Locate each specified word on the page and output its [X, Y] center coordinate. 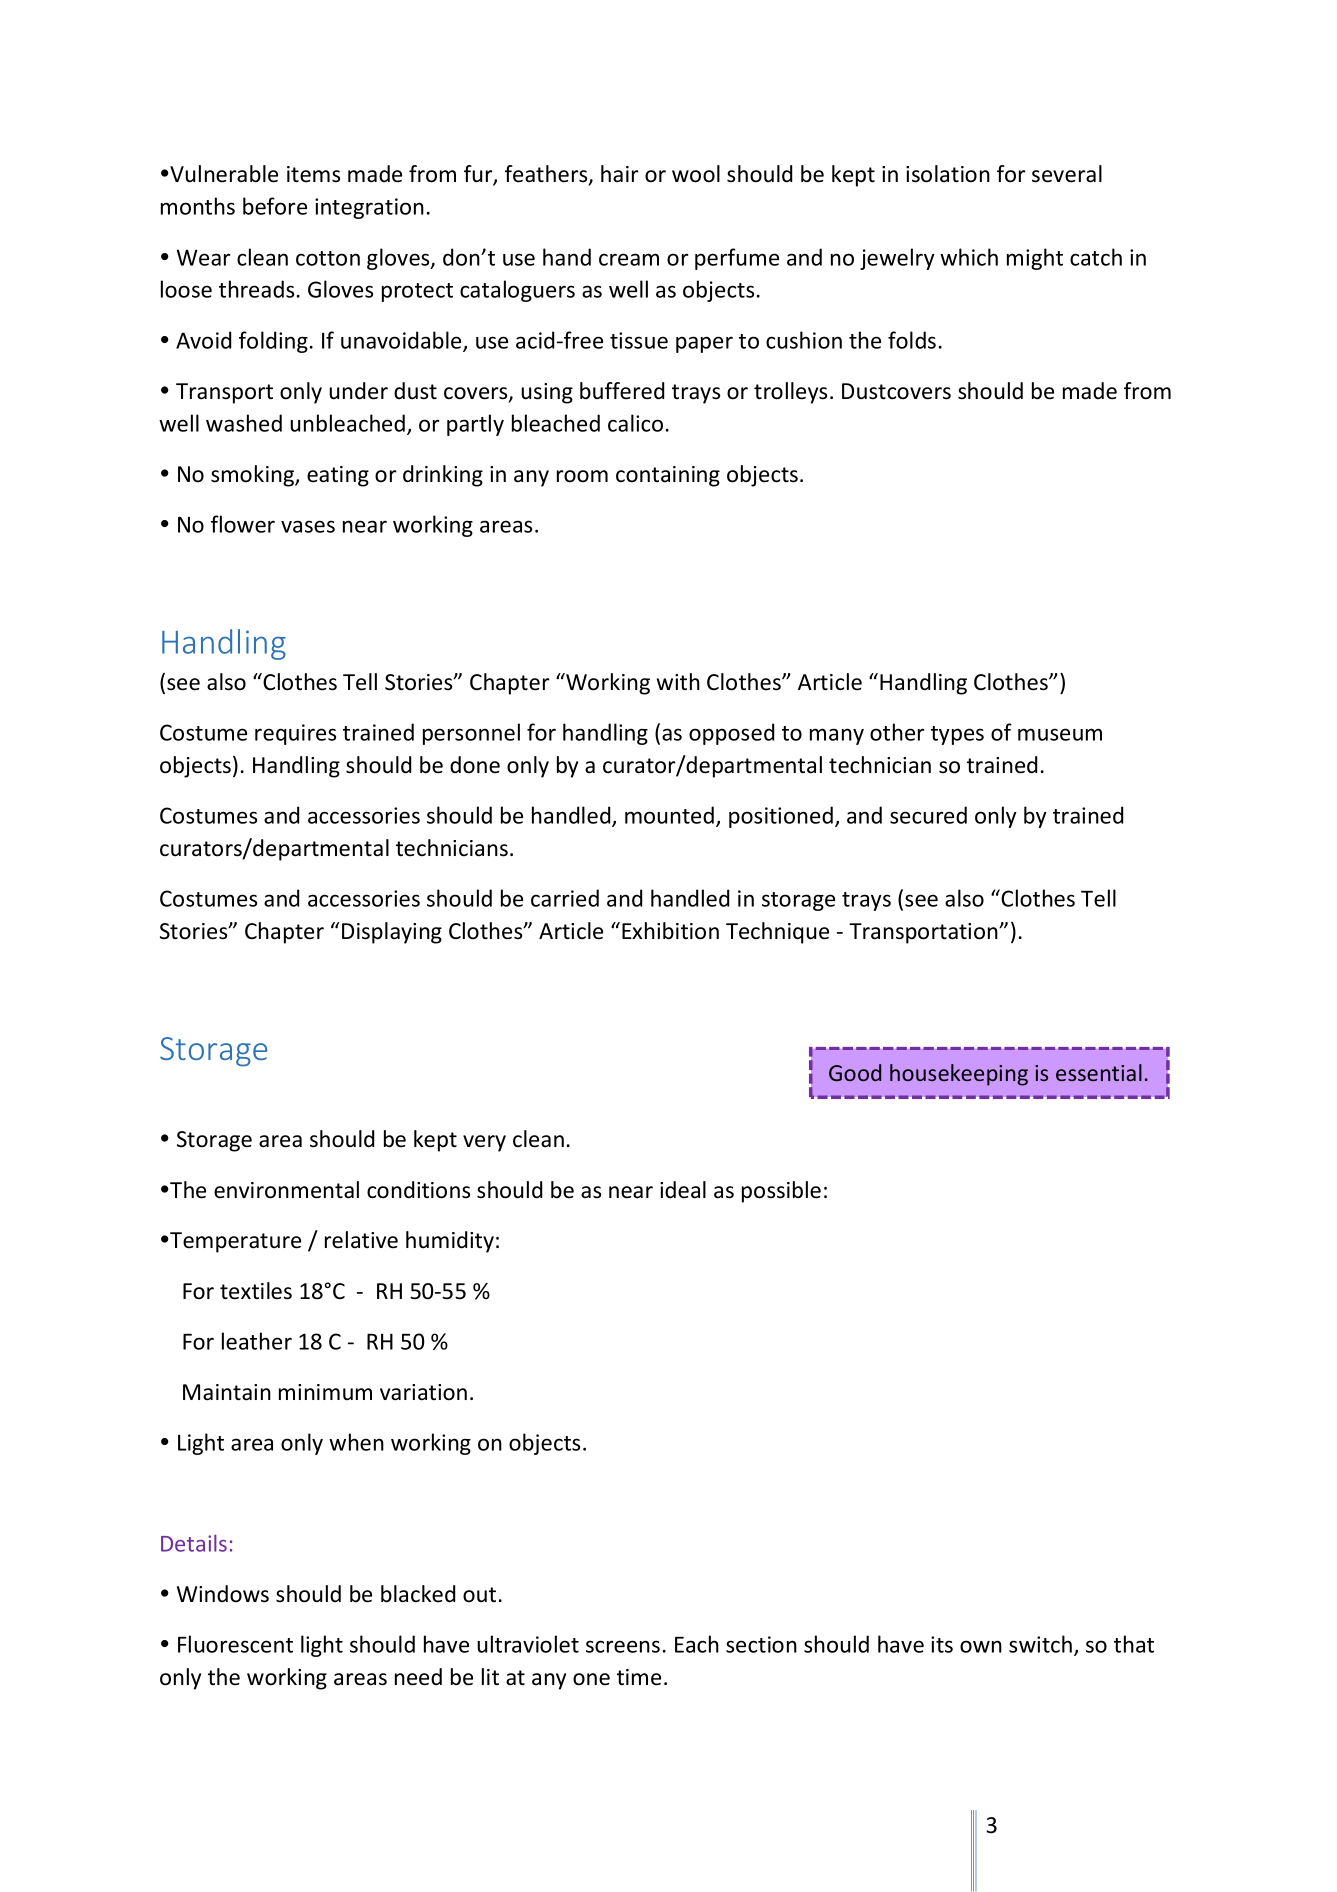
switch [1040, 1644]
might [1035, 259]
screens [623, 1646]
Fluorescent [235, 1644]
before [275, 206]
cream [629, 259]
